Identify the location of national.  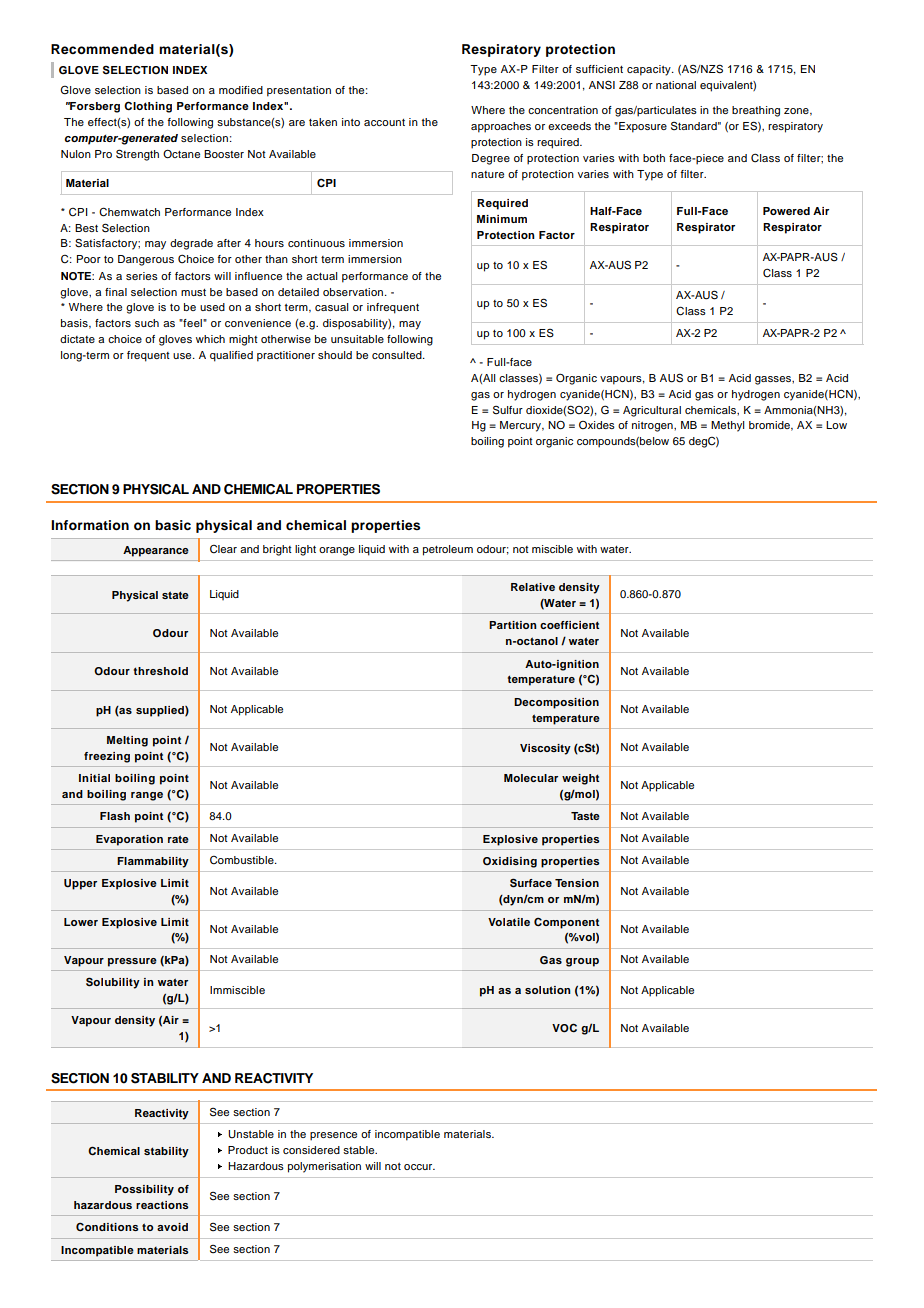
(676, 85).
